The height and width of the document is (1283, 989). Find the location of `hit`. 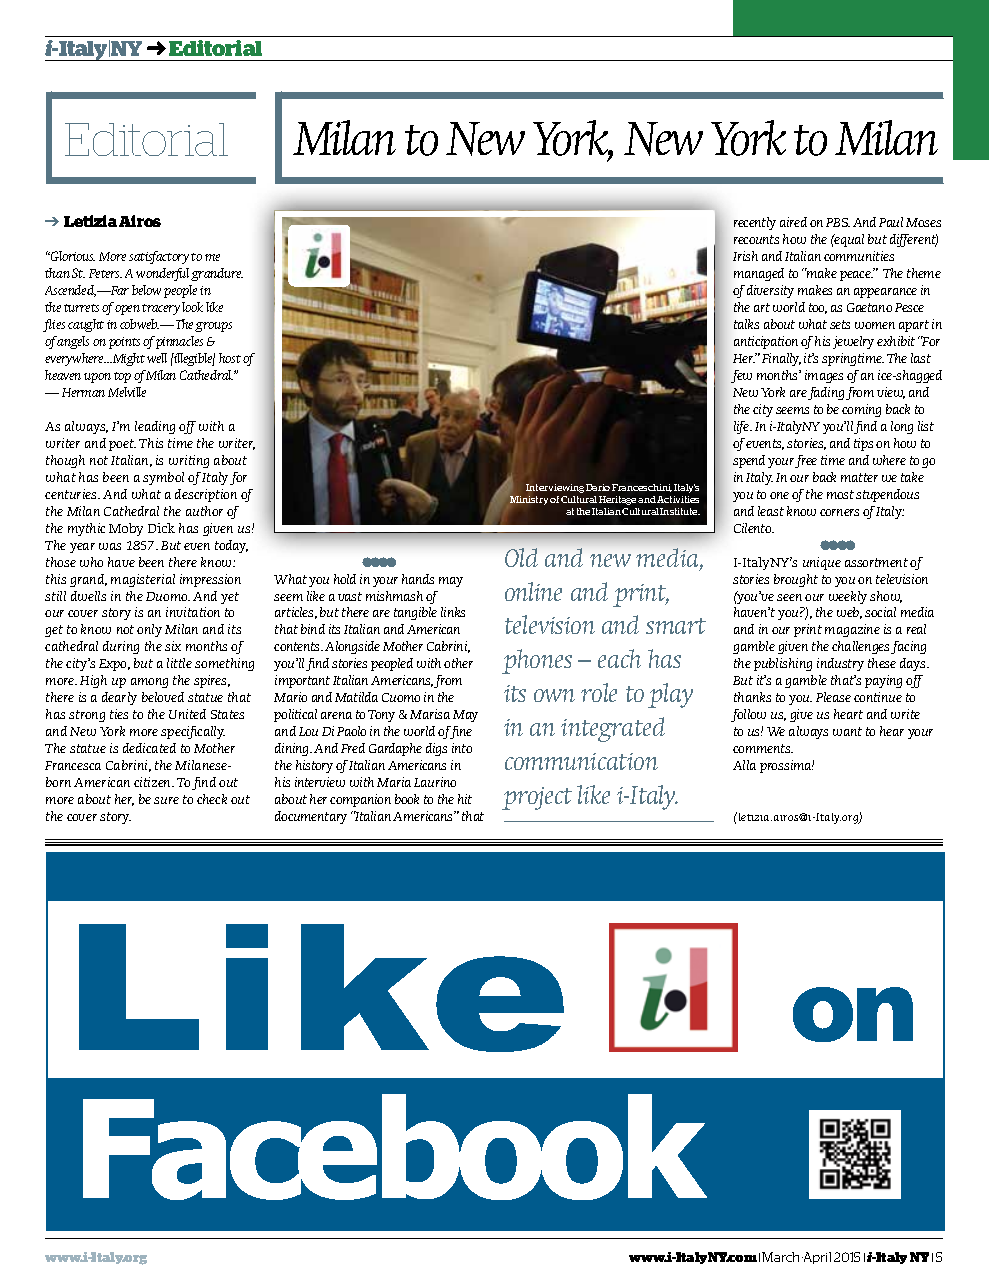

hit is located at coordinates (465, 799).
